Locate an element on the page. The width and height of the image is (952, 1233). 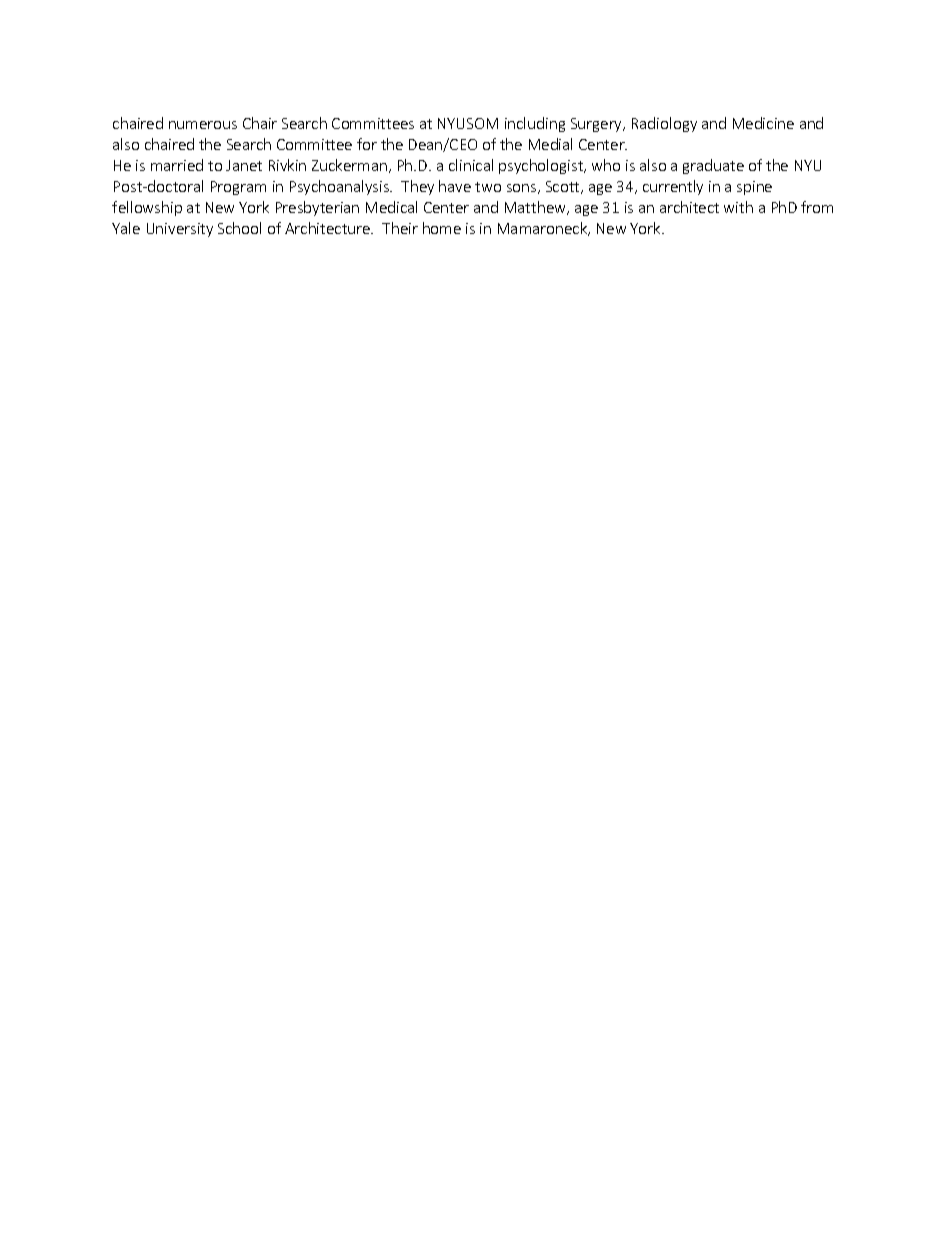
Janet is located at coordinates (244, 165).
